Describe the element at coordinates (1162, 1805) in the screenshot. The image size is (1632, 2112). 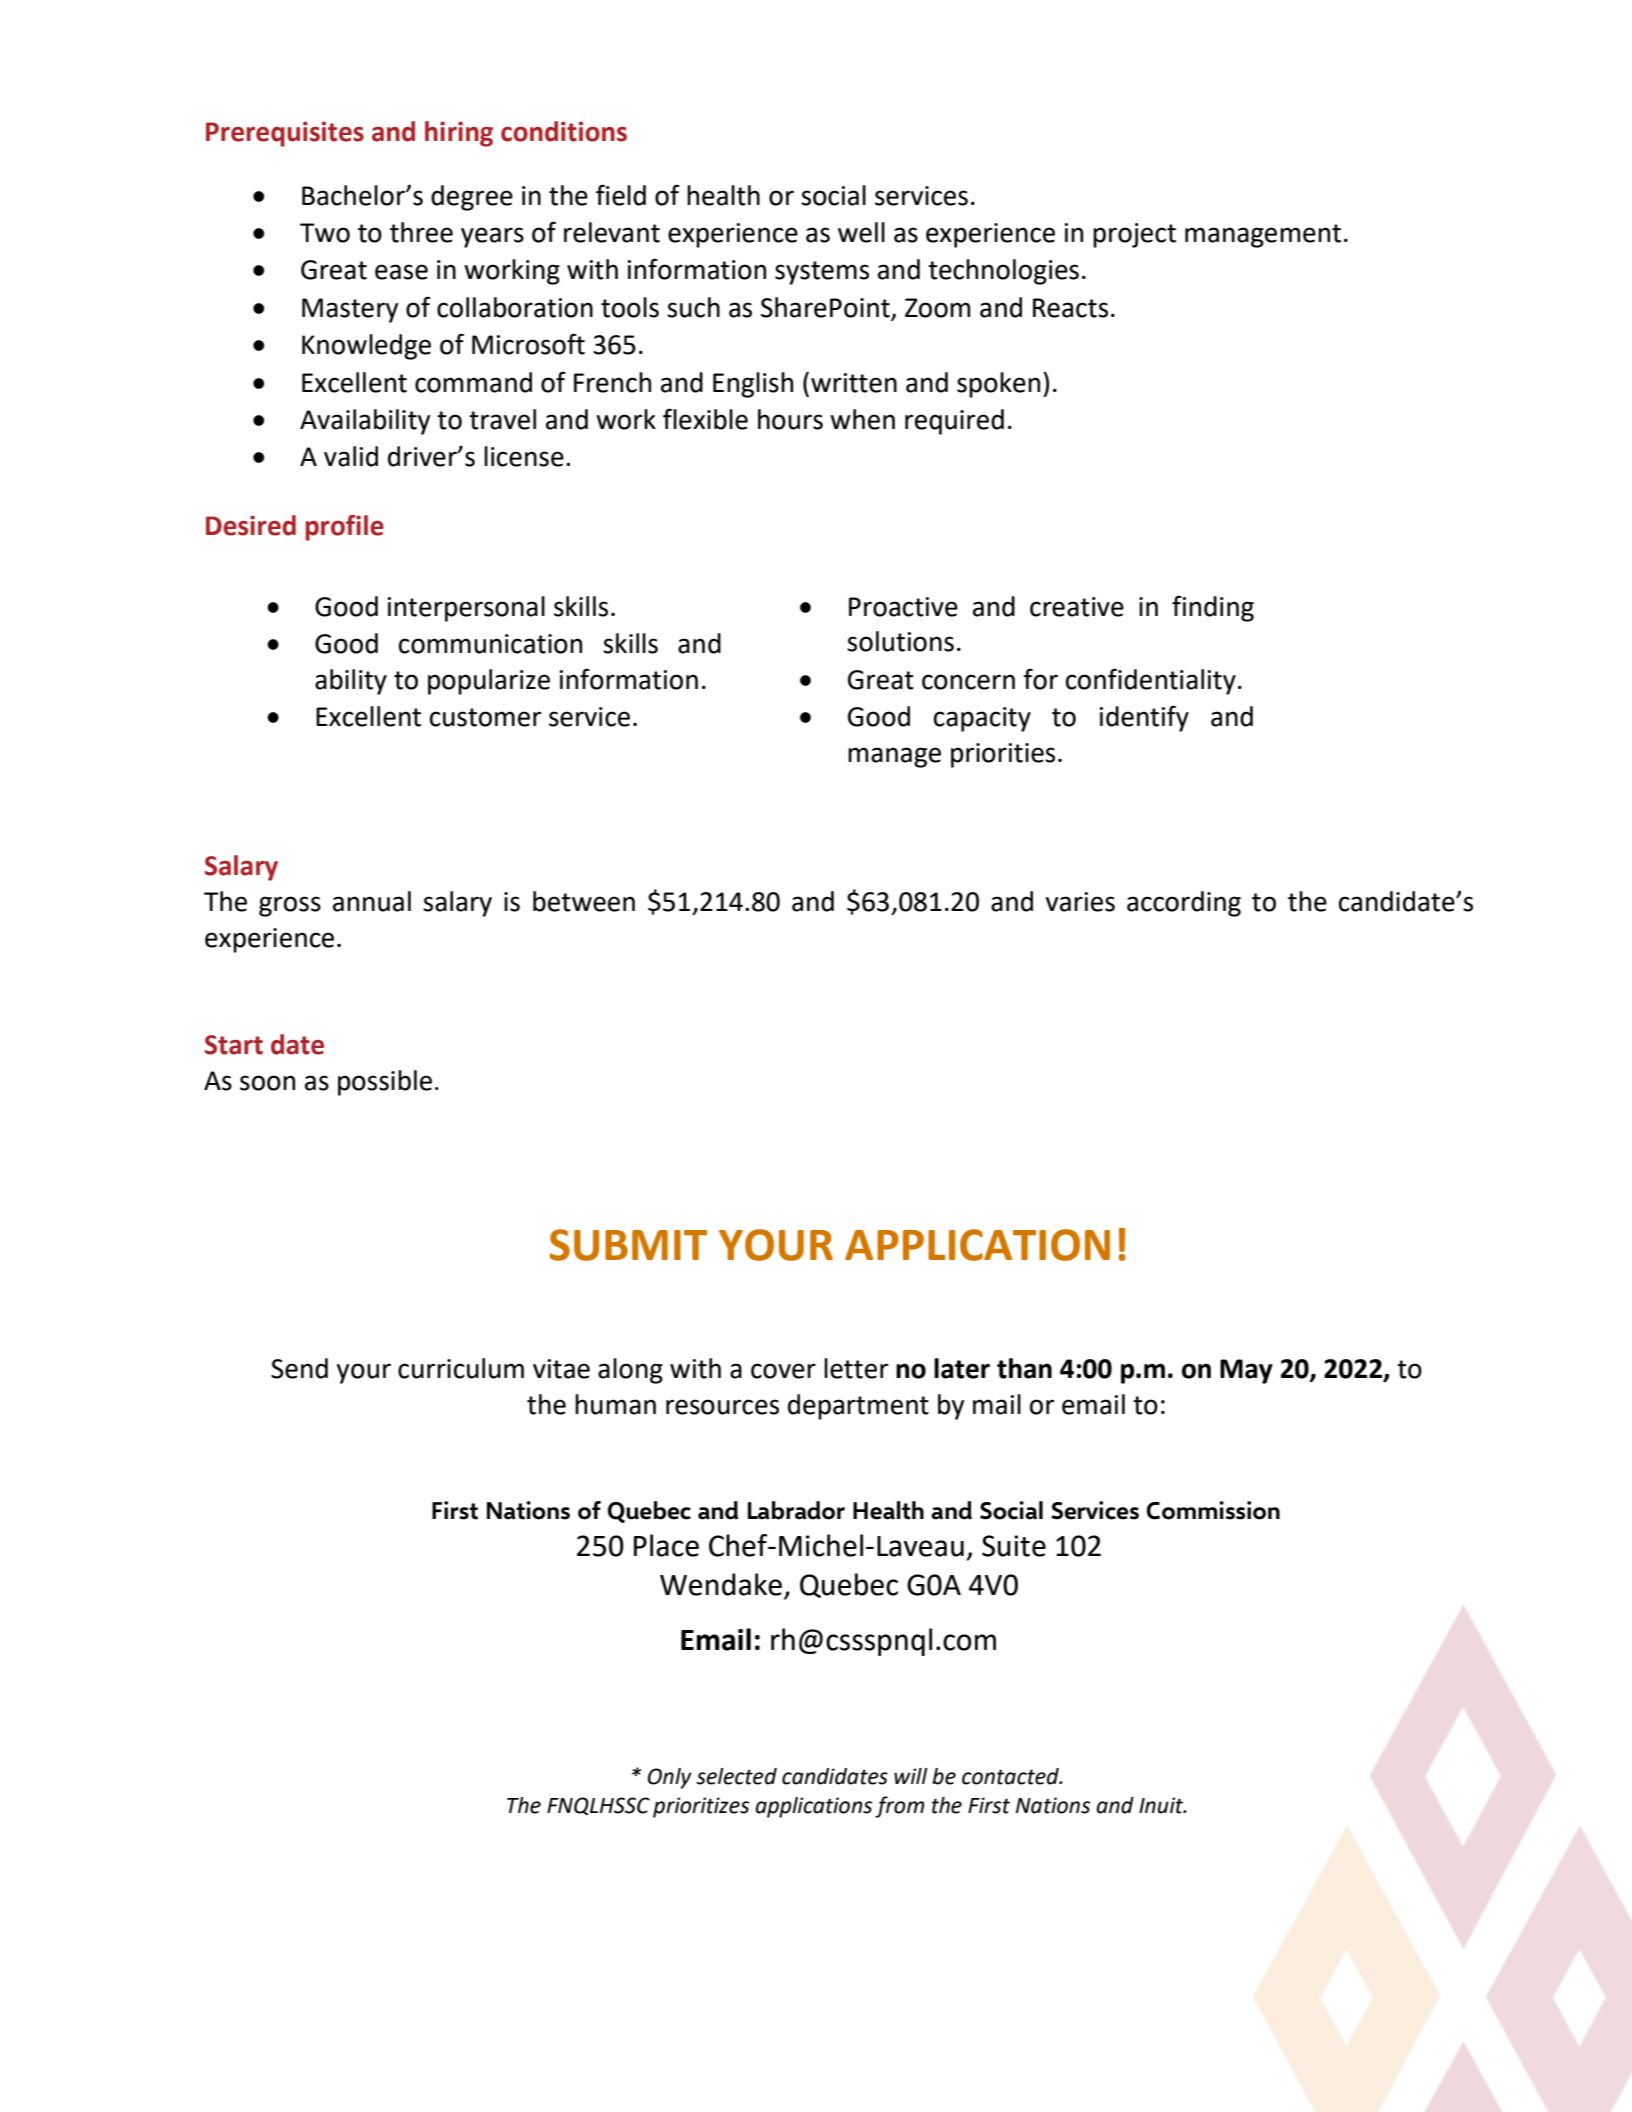
I see `Inuit` at that location.
